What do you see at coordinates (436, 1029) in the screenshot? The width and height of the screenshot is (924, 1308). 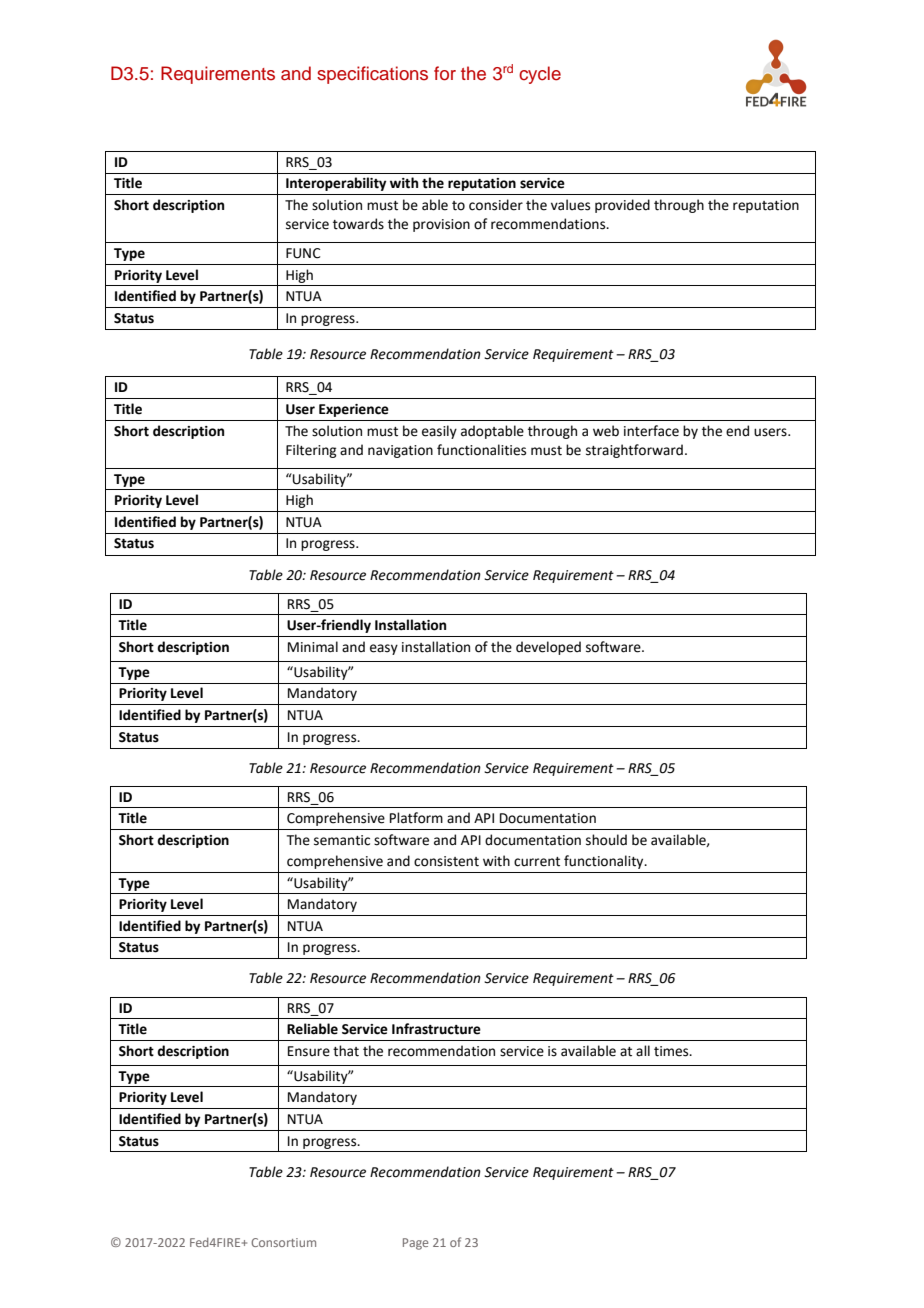 I see `Infrastructure` at bounding box center [436, 1029].
